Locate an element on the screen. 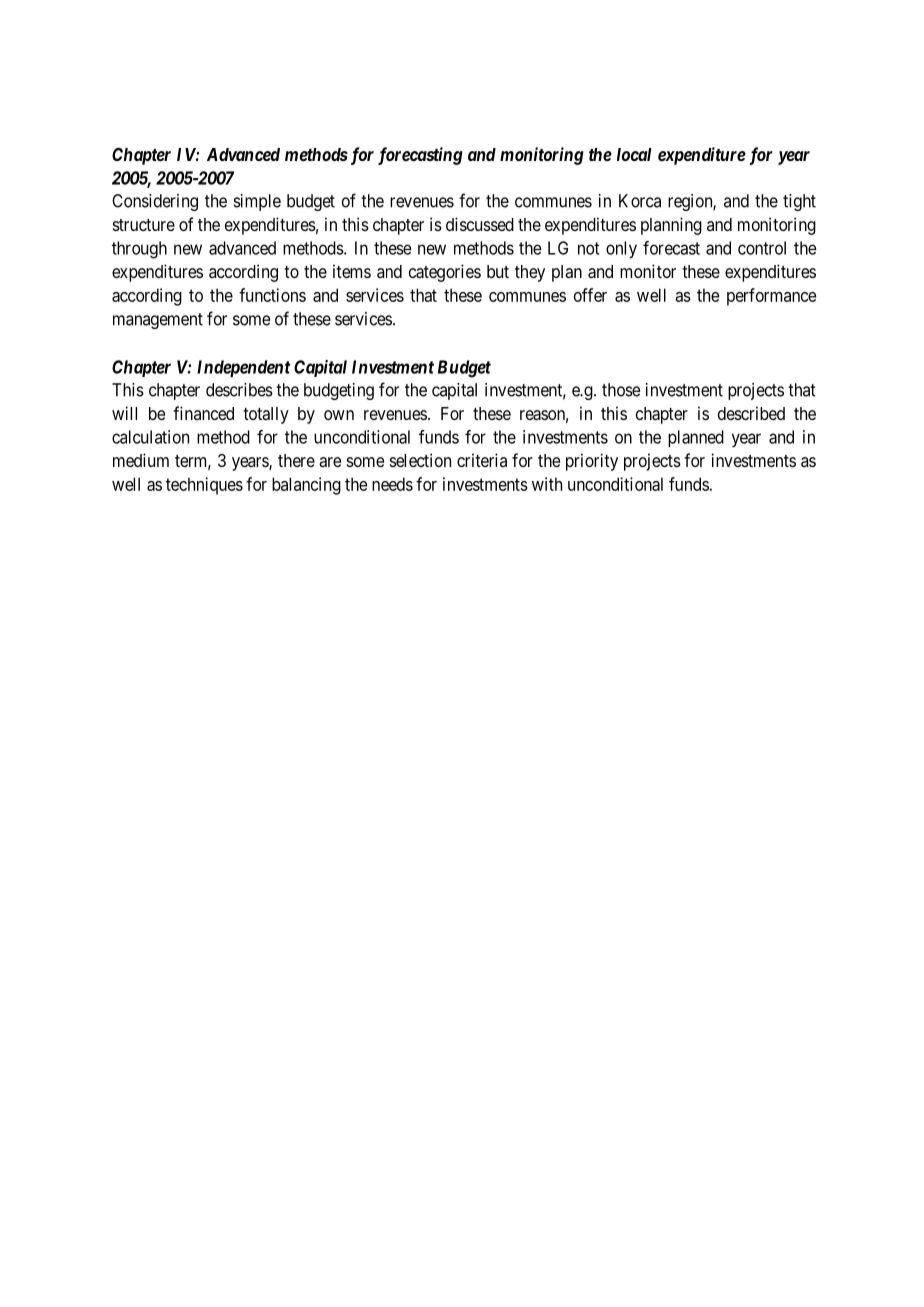 The width and height of the screenshot is (924, 1307). management is located at coordinates (158, 321).
